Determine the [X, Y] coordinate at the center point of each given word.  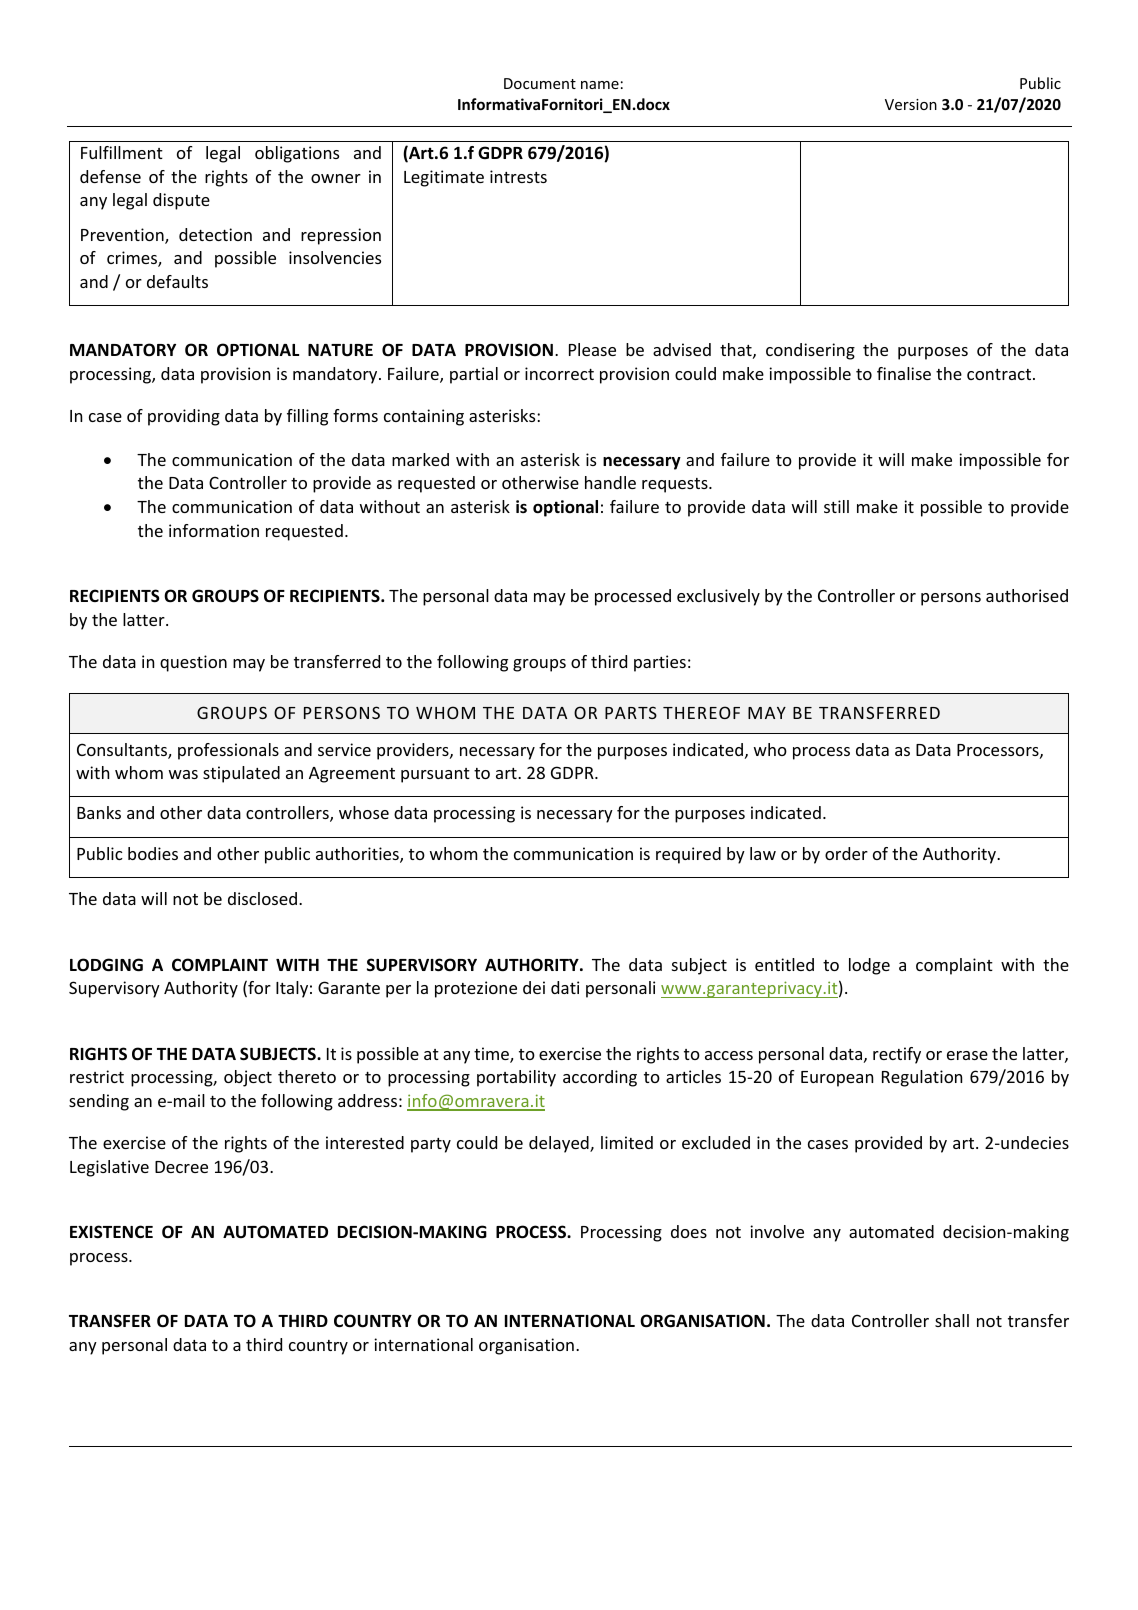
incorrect [559, 373]
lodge [869, 966]
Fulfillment [122, 152]
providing [184, 417]
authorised [1027, 595]
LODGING [106, 964]
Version [911, 104]
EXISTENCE [111, 1232]
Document [540, 83]
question [193, 663]
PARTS [631, 712]
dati [565, 987]
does [689, 1231]
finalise [904, 373]
